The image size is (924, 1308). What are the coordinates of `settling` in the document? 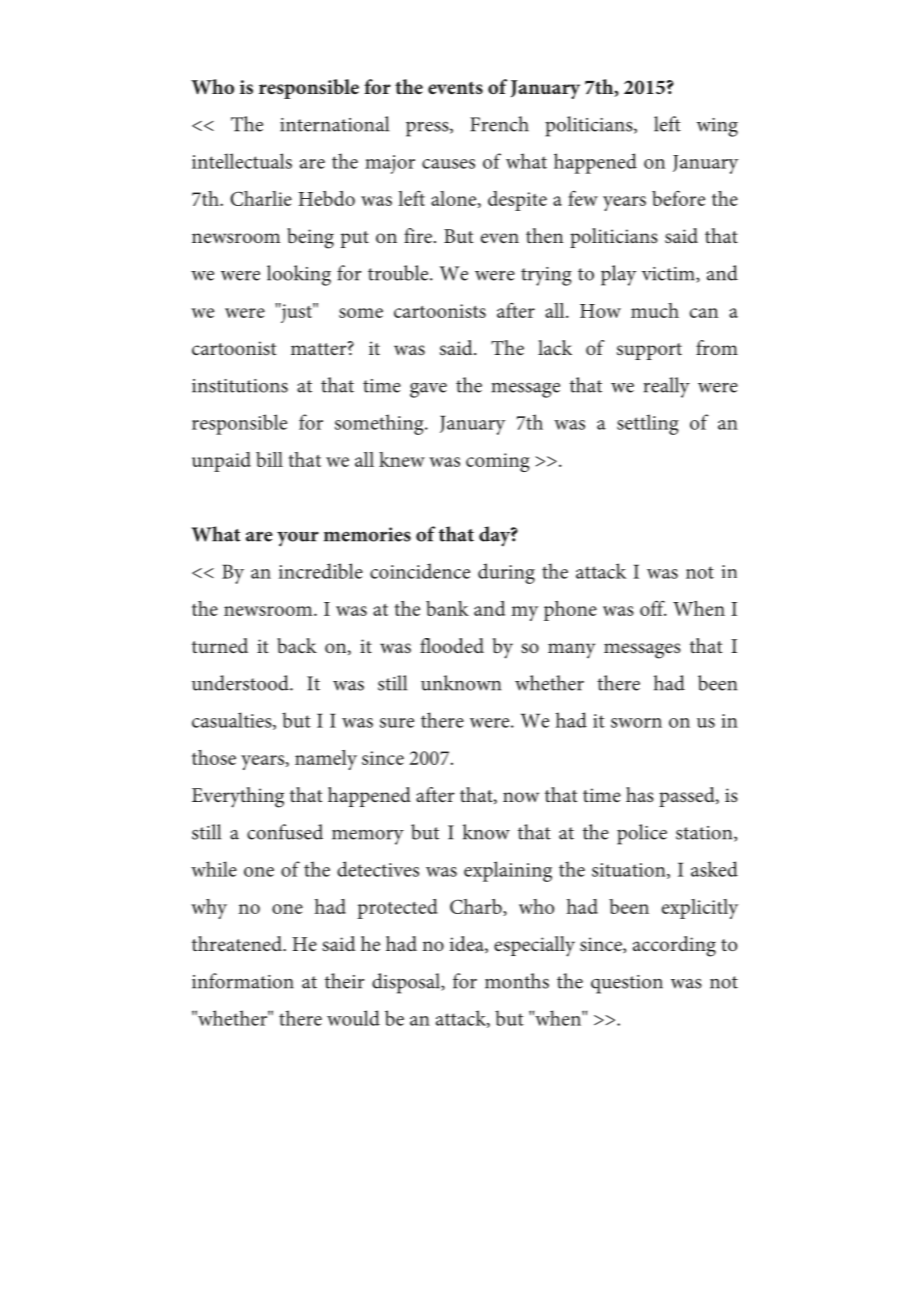 It's located at (648, 424).
